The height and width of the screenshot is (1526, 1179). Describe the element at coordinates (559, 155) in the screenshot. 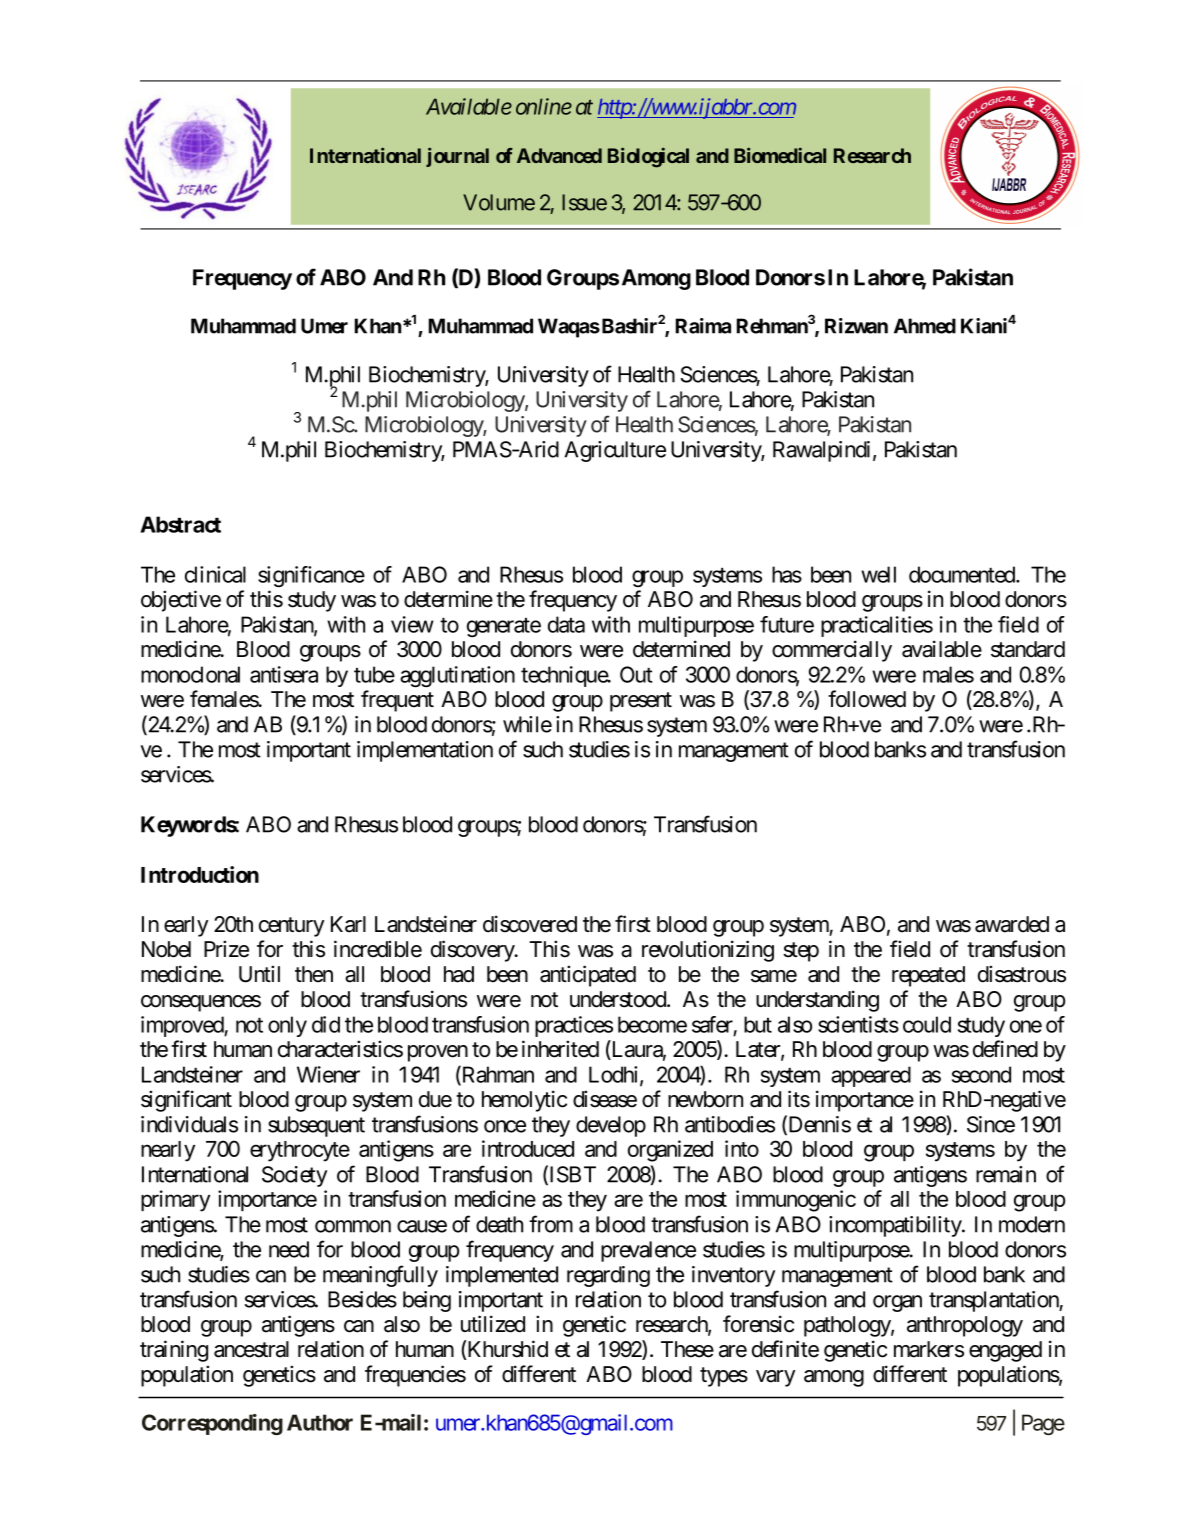

I see `Advanced` at that location.
